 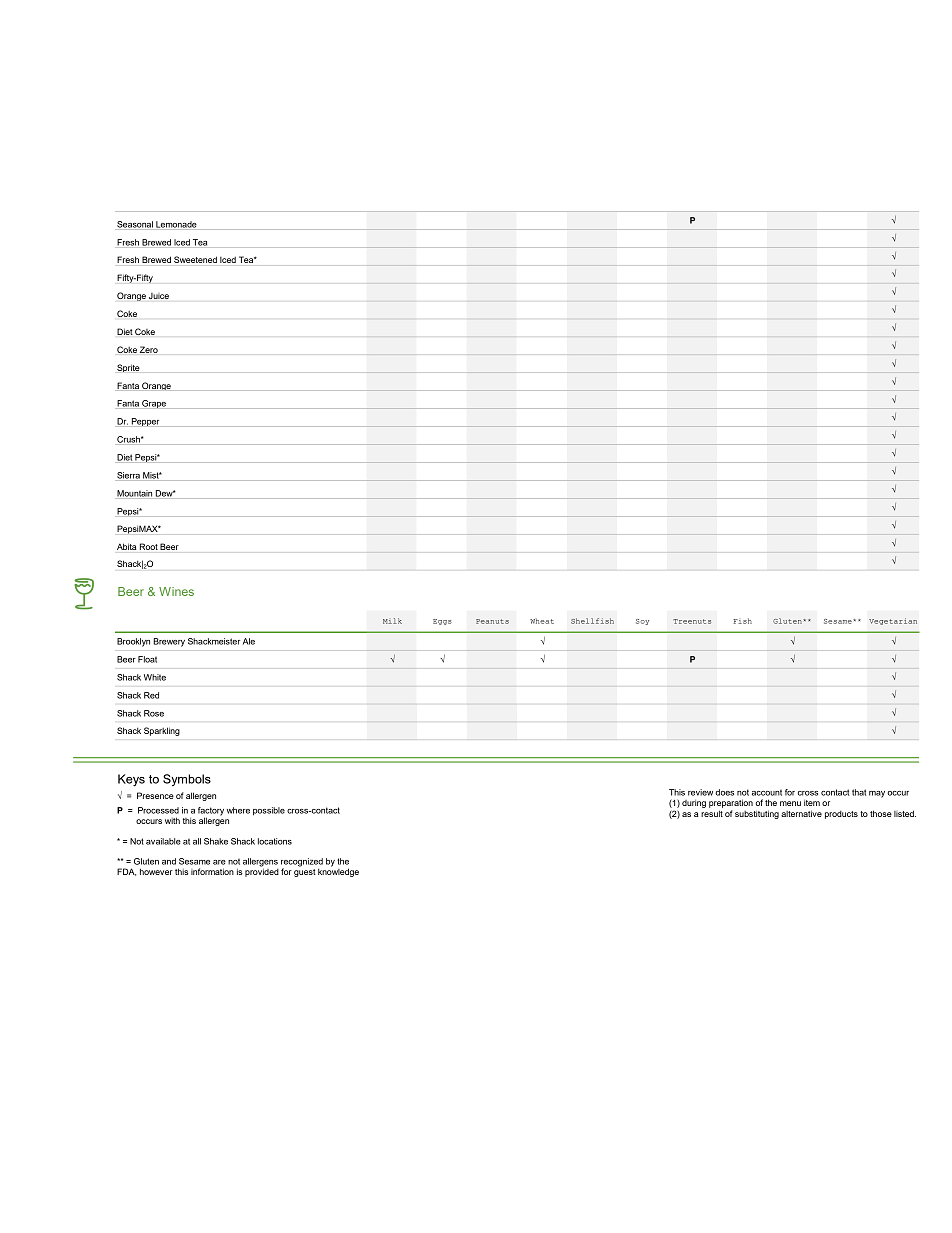 I want to click on Juice, so click(x=159, y=296).
